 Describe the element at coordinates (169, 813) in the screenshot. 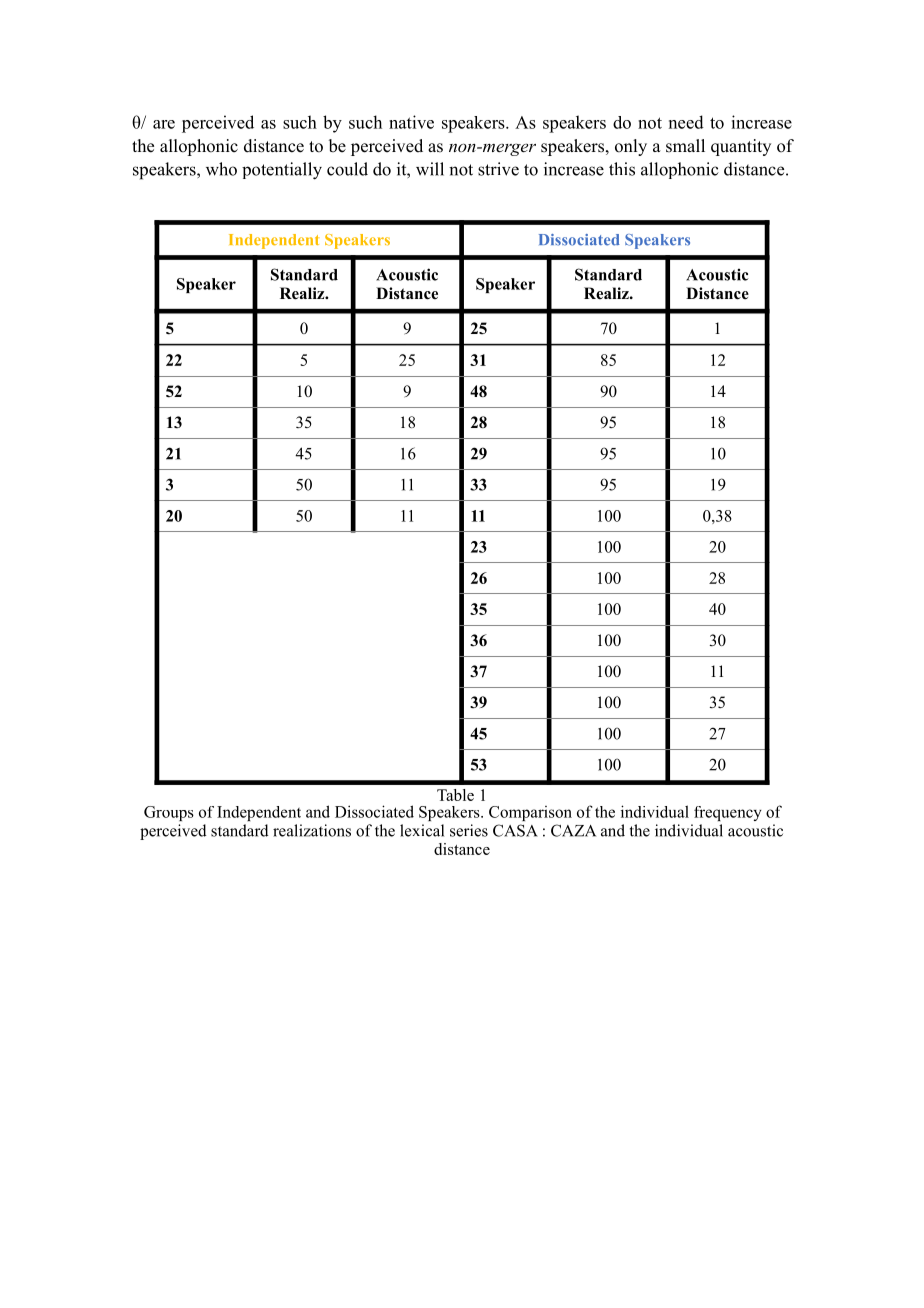

I see `Groups` at that location.
